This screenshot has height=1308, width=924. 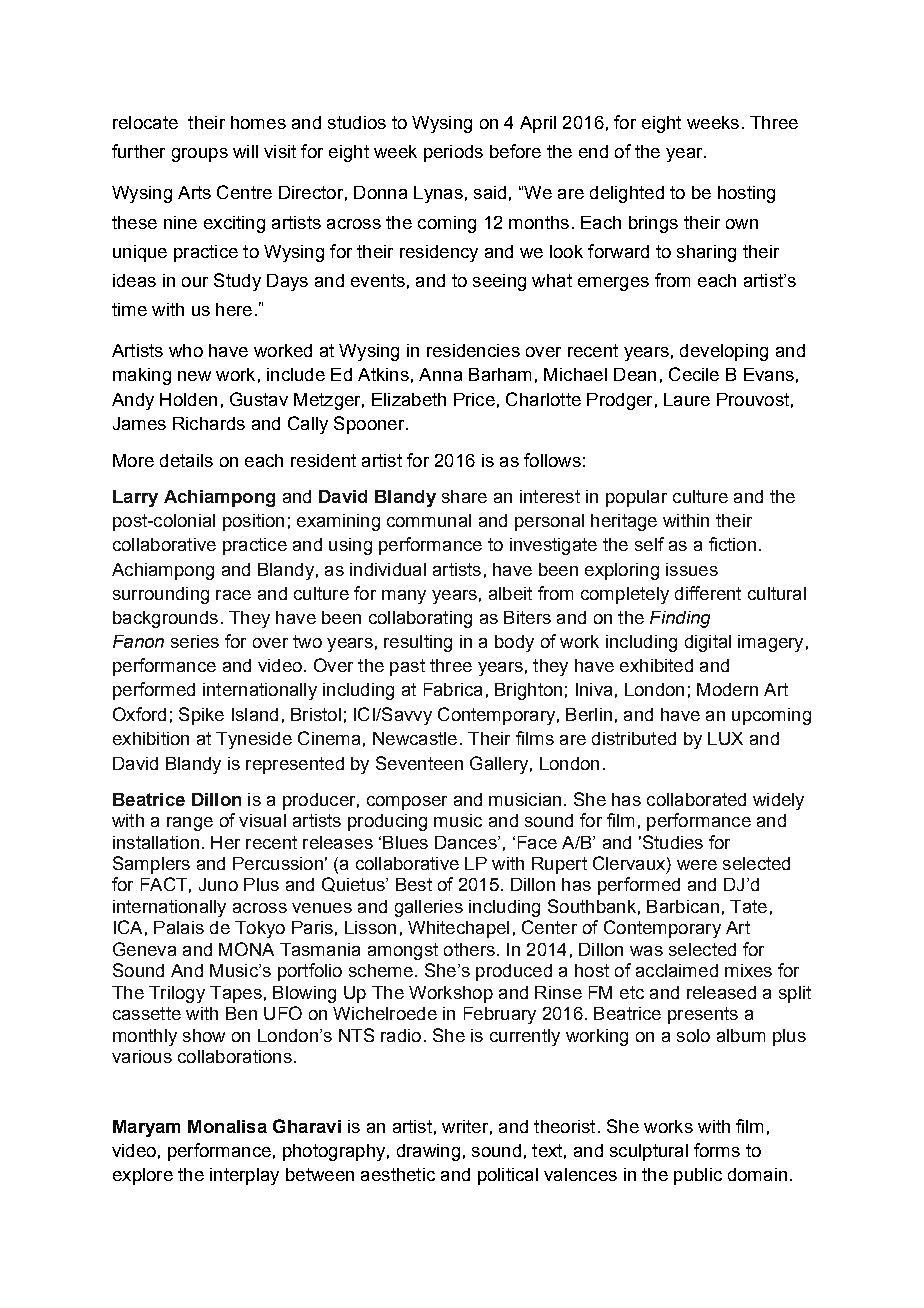 What do you see at coordinates (418, 643) in the screenshot?
I see `resulting` at bounding box center [418, 643].
